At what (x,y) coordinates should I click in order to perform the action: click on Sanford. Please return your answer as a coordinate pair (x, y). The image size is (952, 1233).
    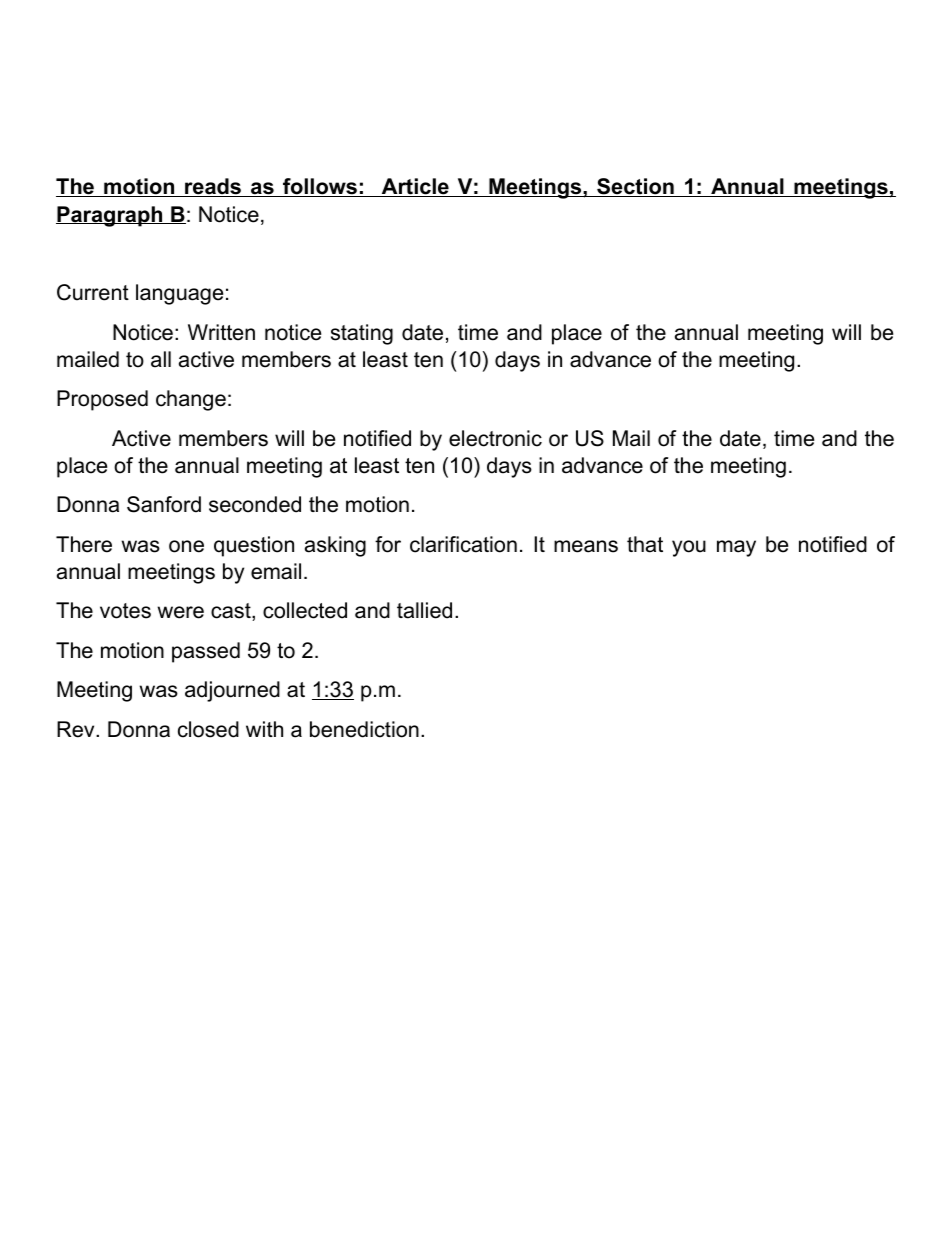
    Looking at the image, I should click on (164, 504).
